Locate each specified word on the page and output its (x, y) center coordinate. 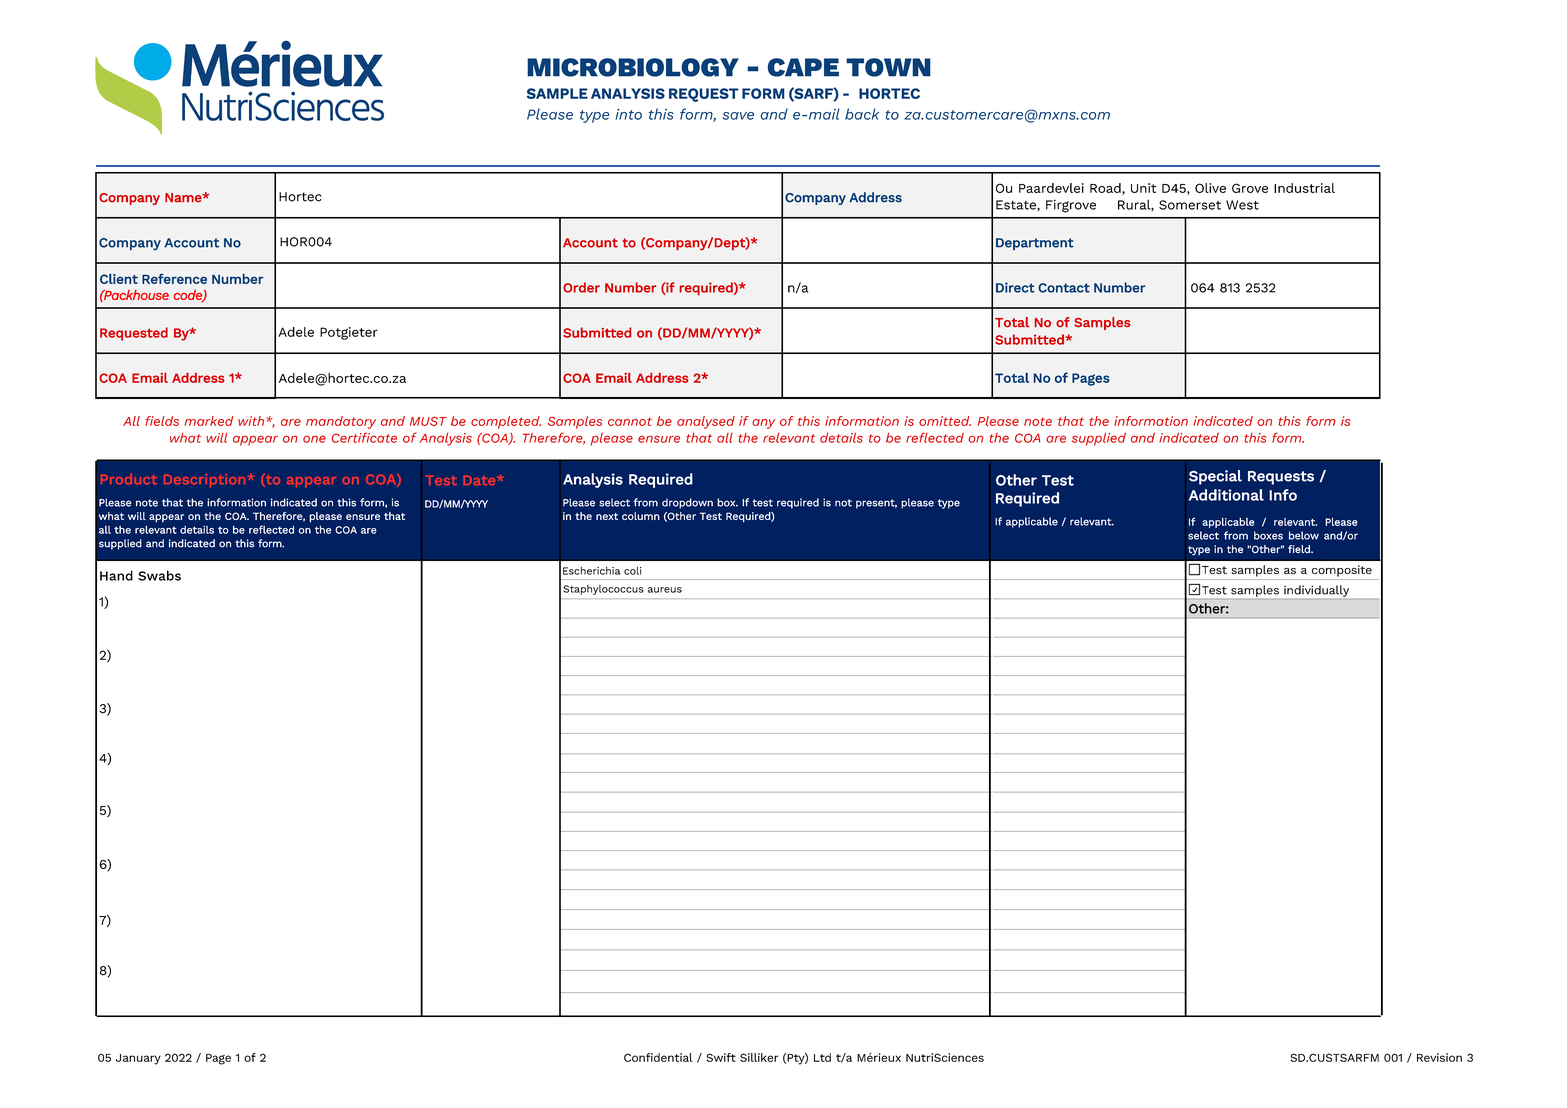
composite (1342, 571)
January (138, 1059)
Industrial (1304, 188)
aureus (665, 590)
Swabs (159, 575)
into (628, 114)
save (738, 116)
